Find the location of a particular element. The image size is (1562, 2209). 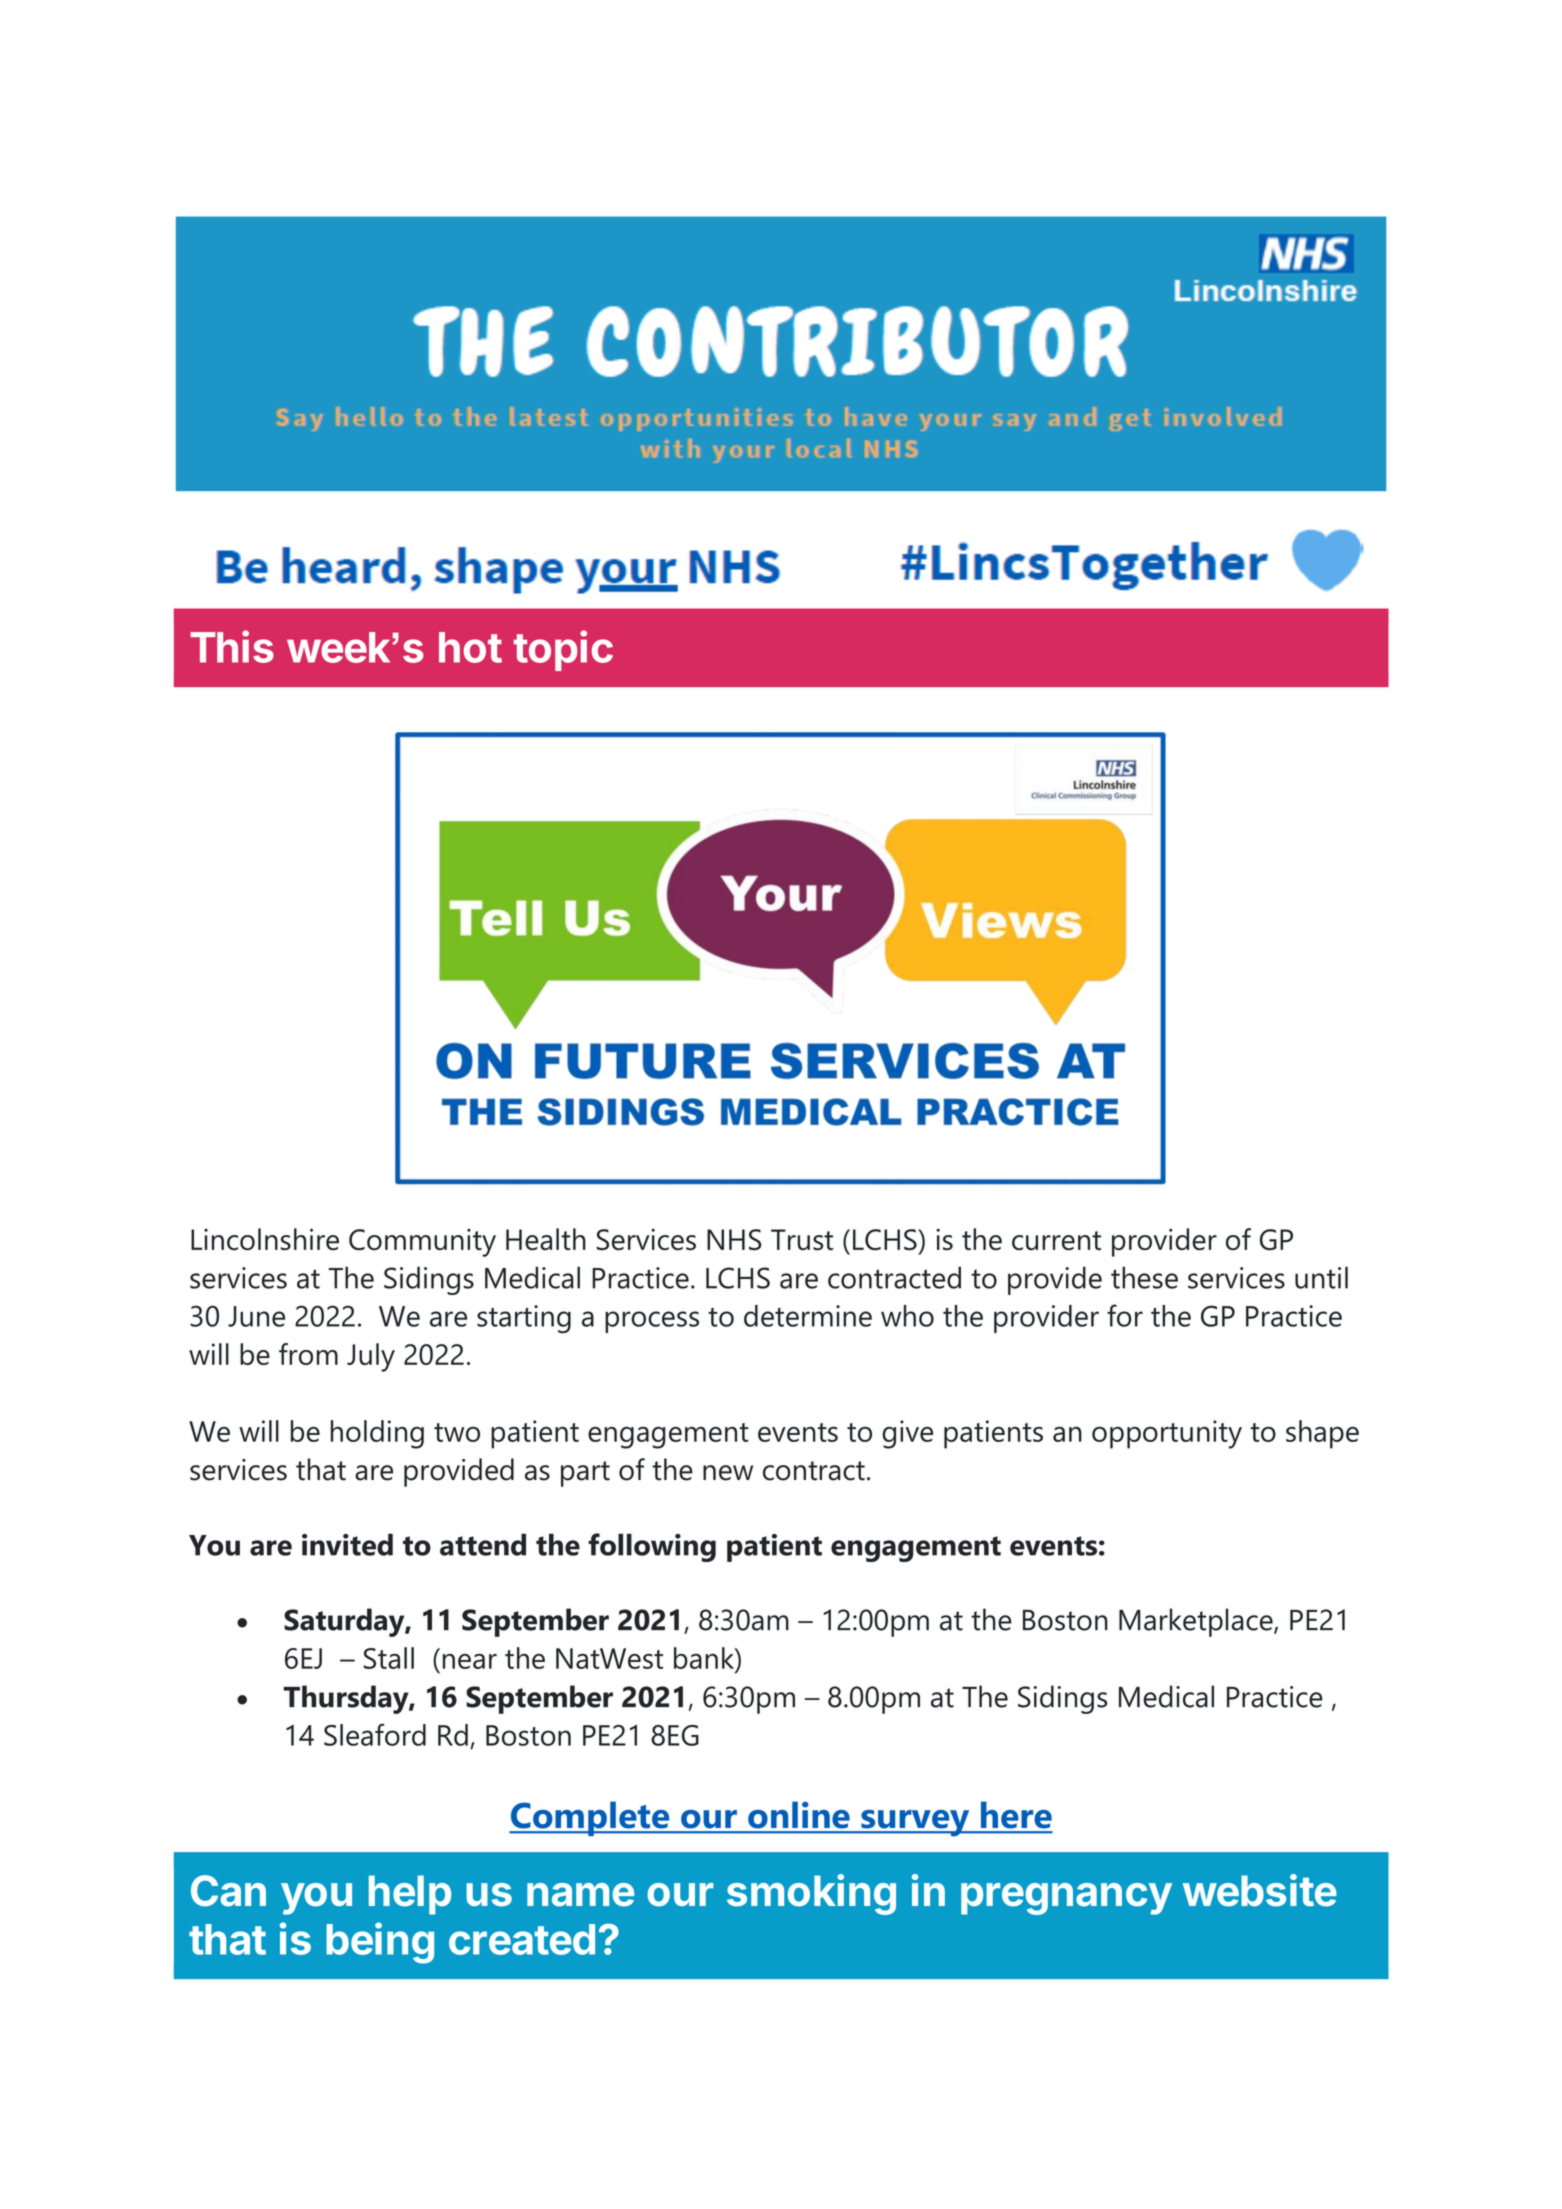

smoking is located at coordinates (811, 1894).
